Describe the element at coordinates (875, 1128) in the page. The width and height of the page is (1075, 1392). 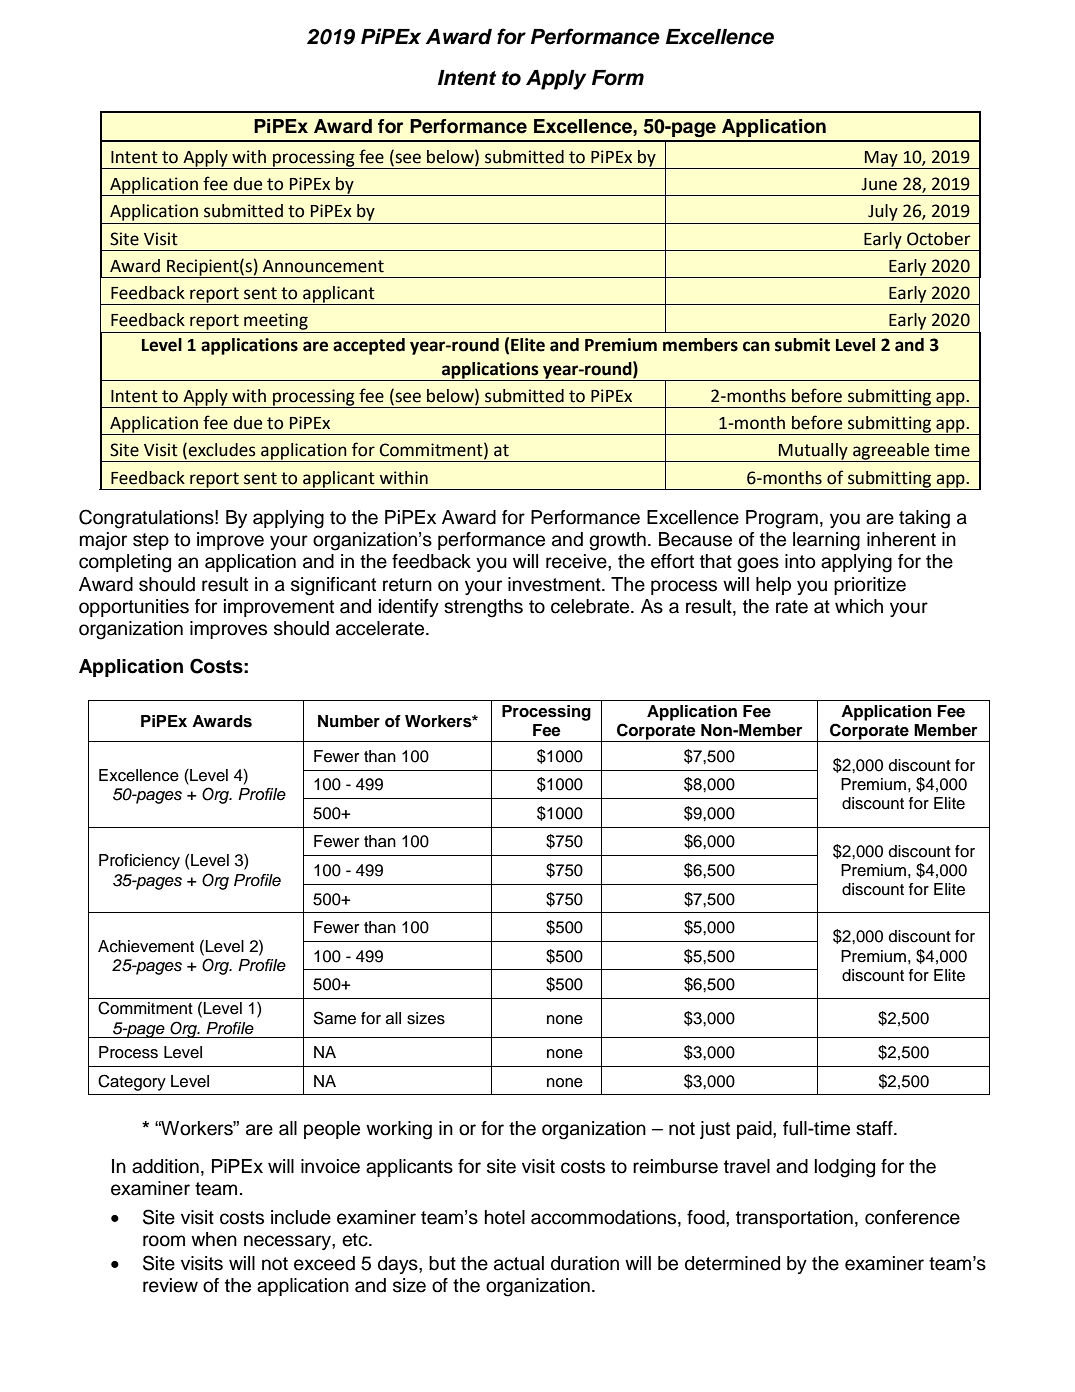
I see `staff` at that location.
